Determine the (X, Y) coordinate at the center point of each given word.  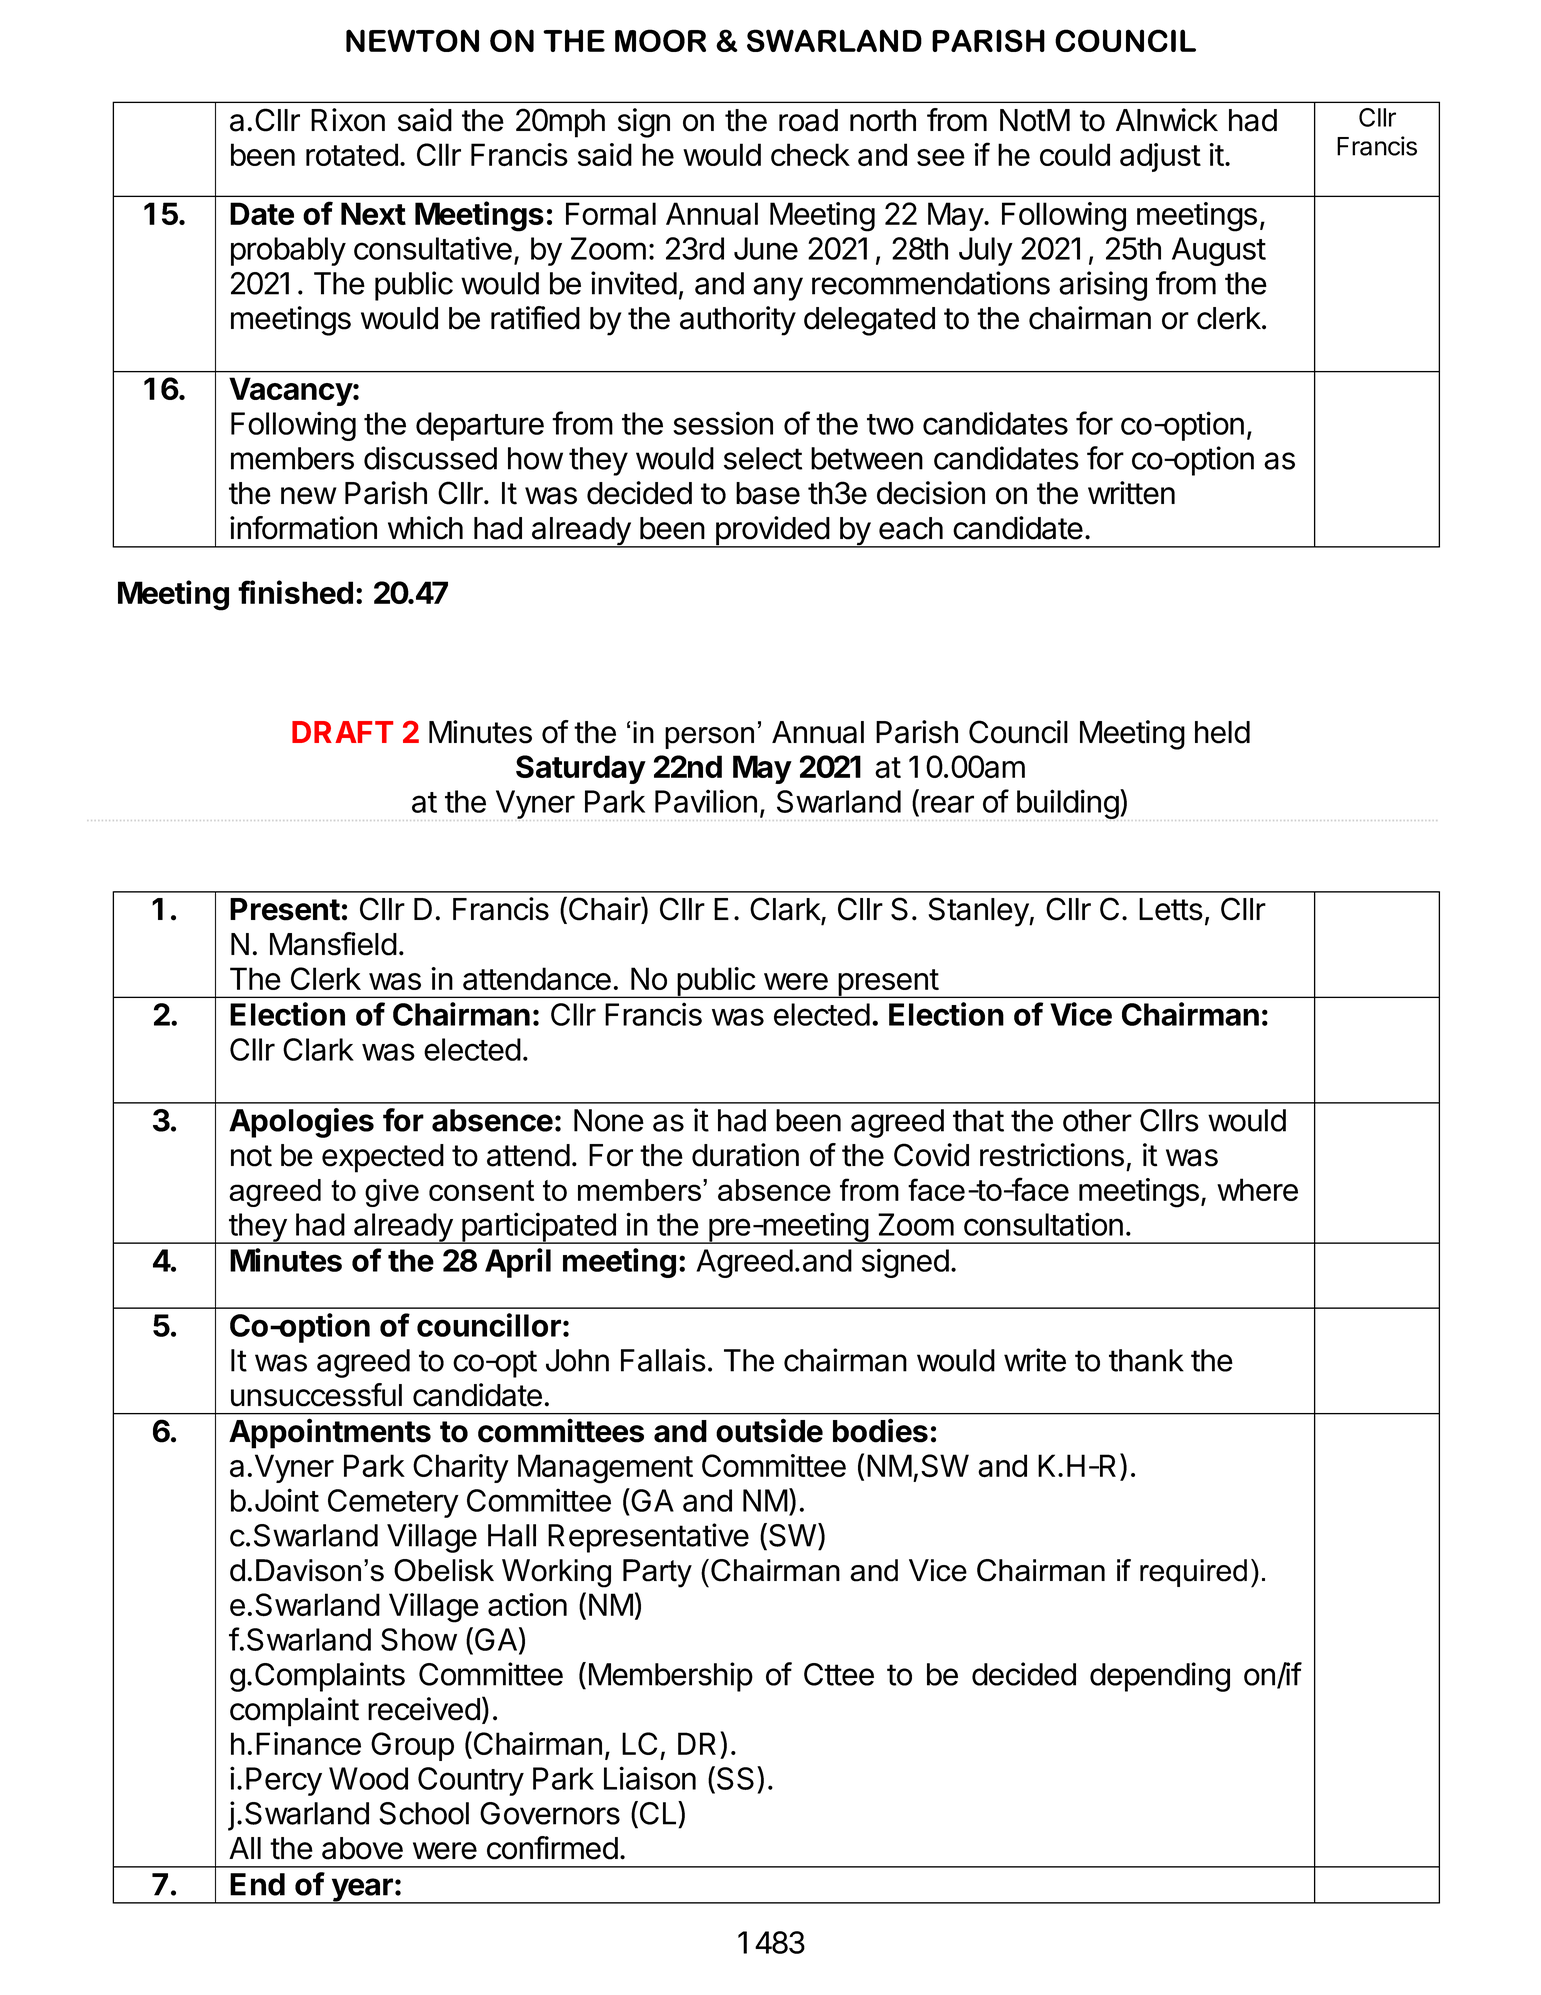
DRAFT (342, 732)
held (1222, 732)
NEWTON (412, 40)
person (709, 738)
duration (745, 1155)
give (392, 1193)
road (808, 120)
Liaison (650, 1778)
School (424, 1813)
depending (1160, 1677)
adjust (1160, 157)
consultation (1043, 1224)
